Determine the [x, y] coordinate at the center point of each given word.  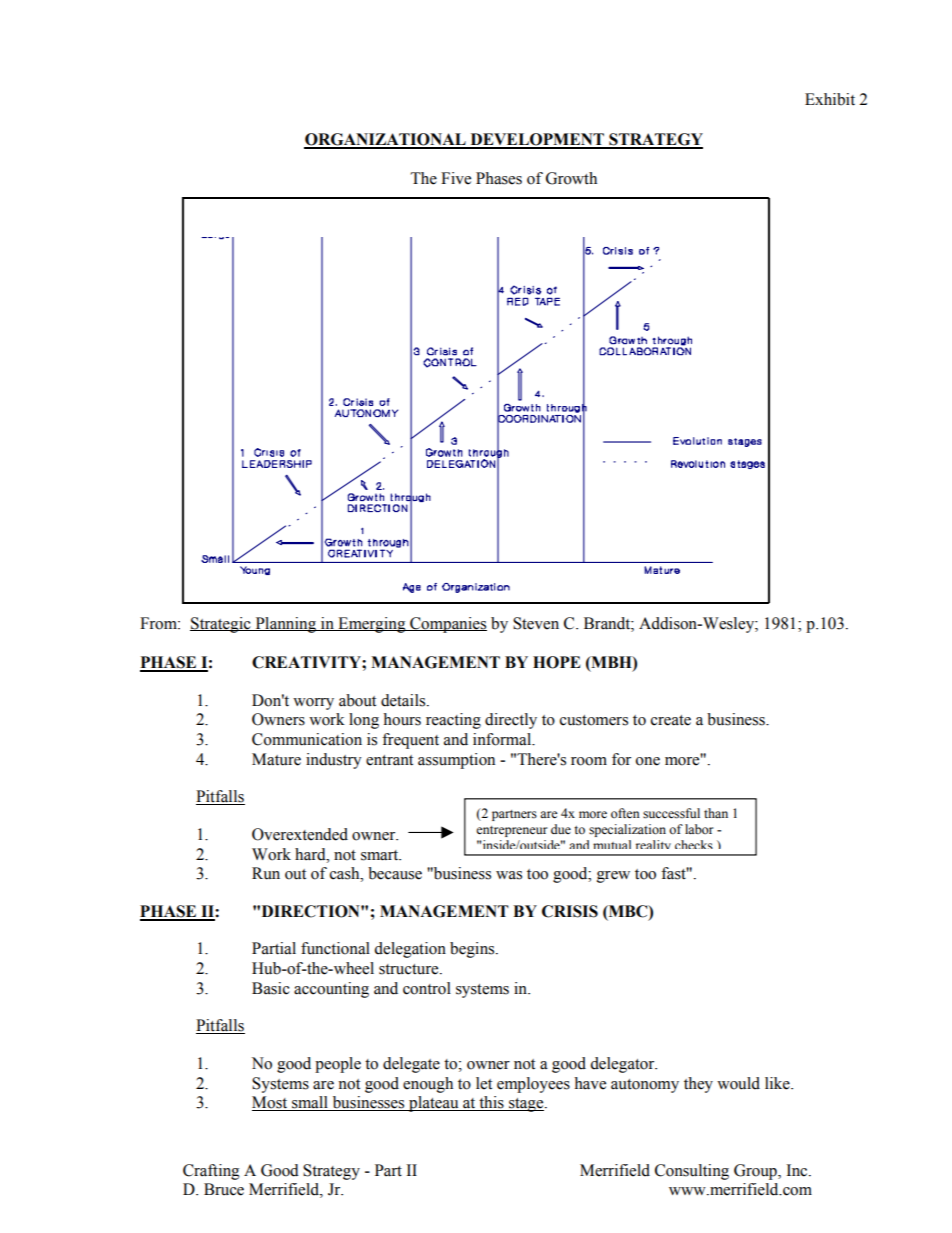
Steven [536, 623]
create [671, 720]
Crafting [211, 1172]
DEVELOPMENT [537, 140]
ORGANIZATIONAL [386, 140]
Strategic [221, 625]
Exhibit [830, 99]
